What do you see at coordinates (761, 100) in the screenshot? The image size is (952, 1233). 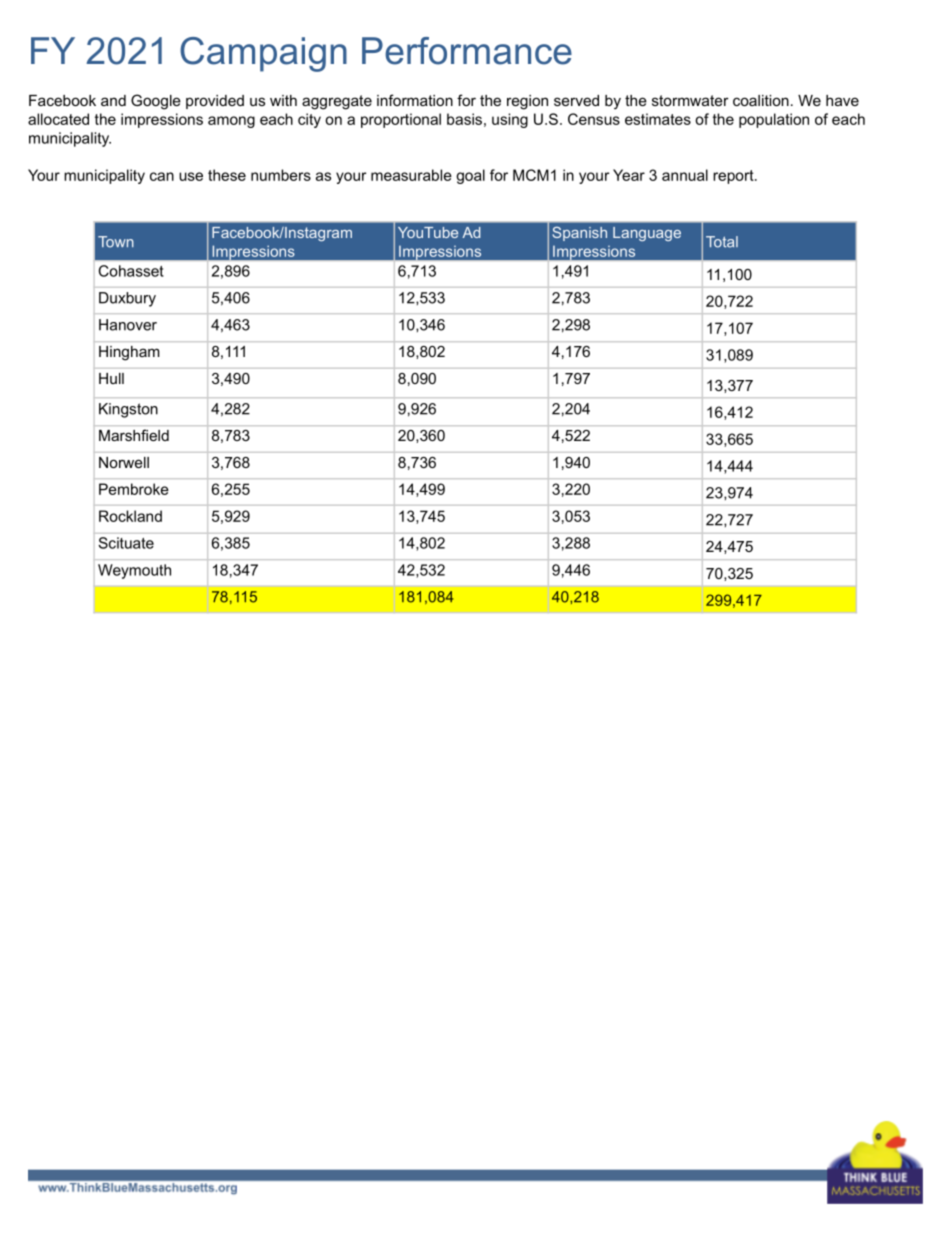 I see `coalition` at bounding box center [761, 100].
